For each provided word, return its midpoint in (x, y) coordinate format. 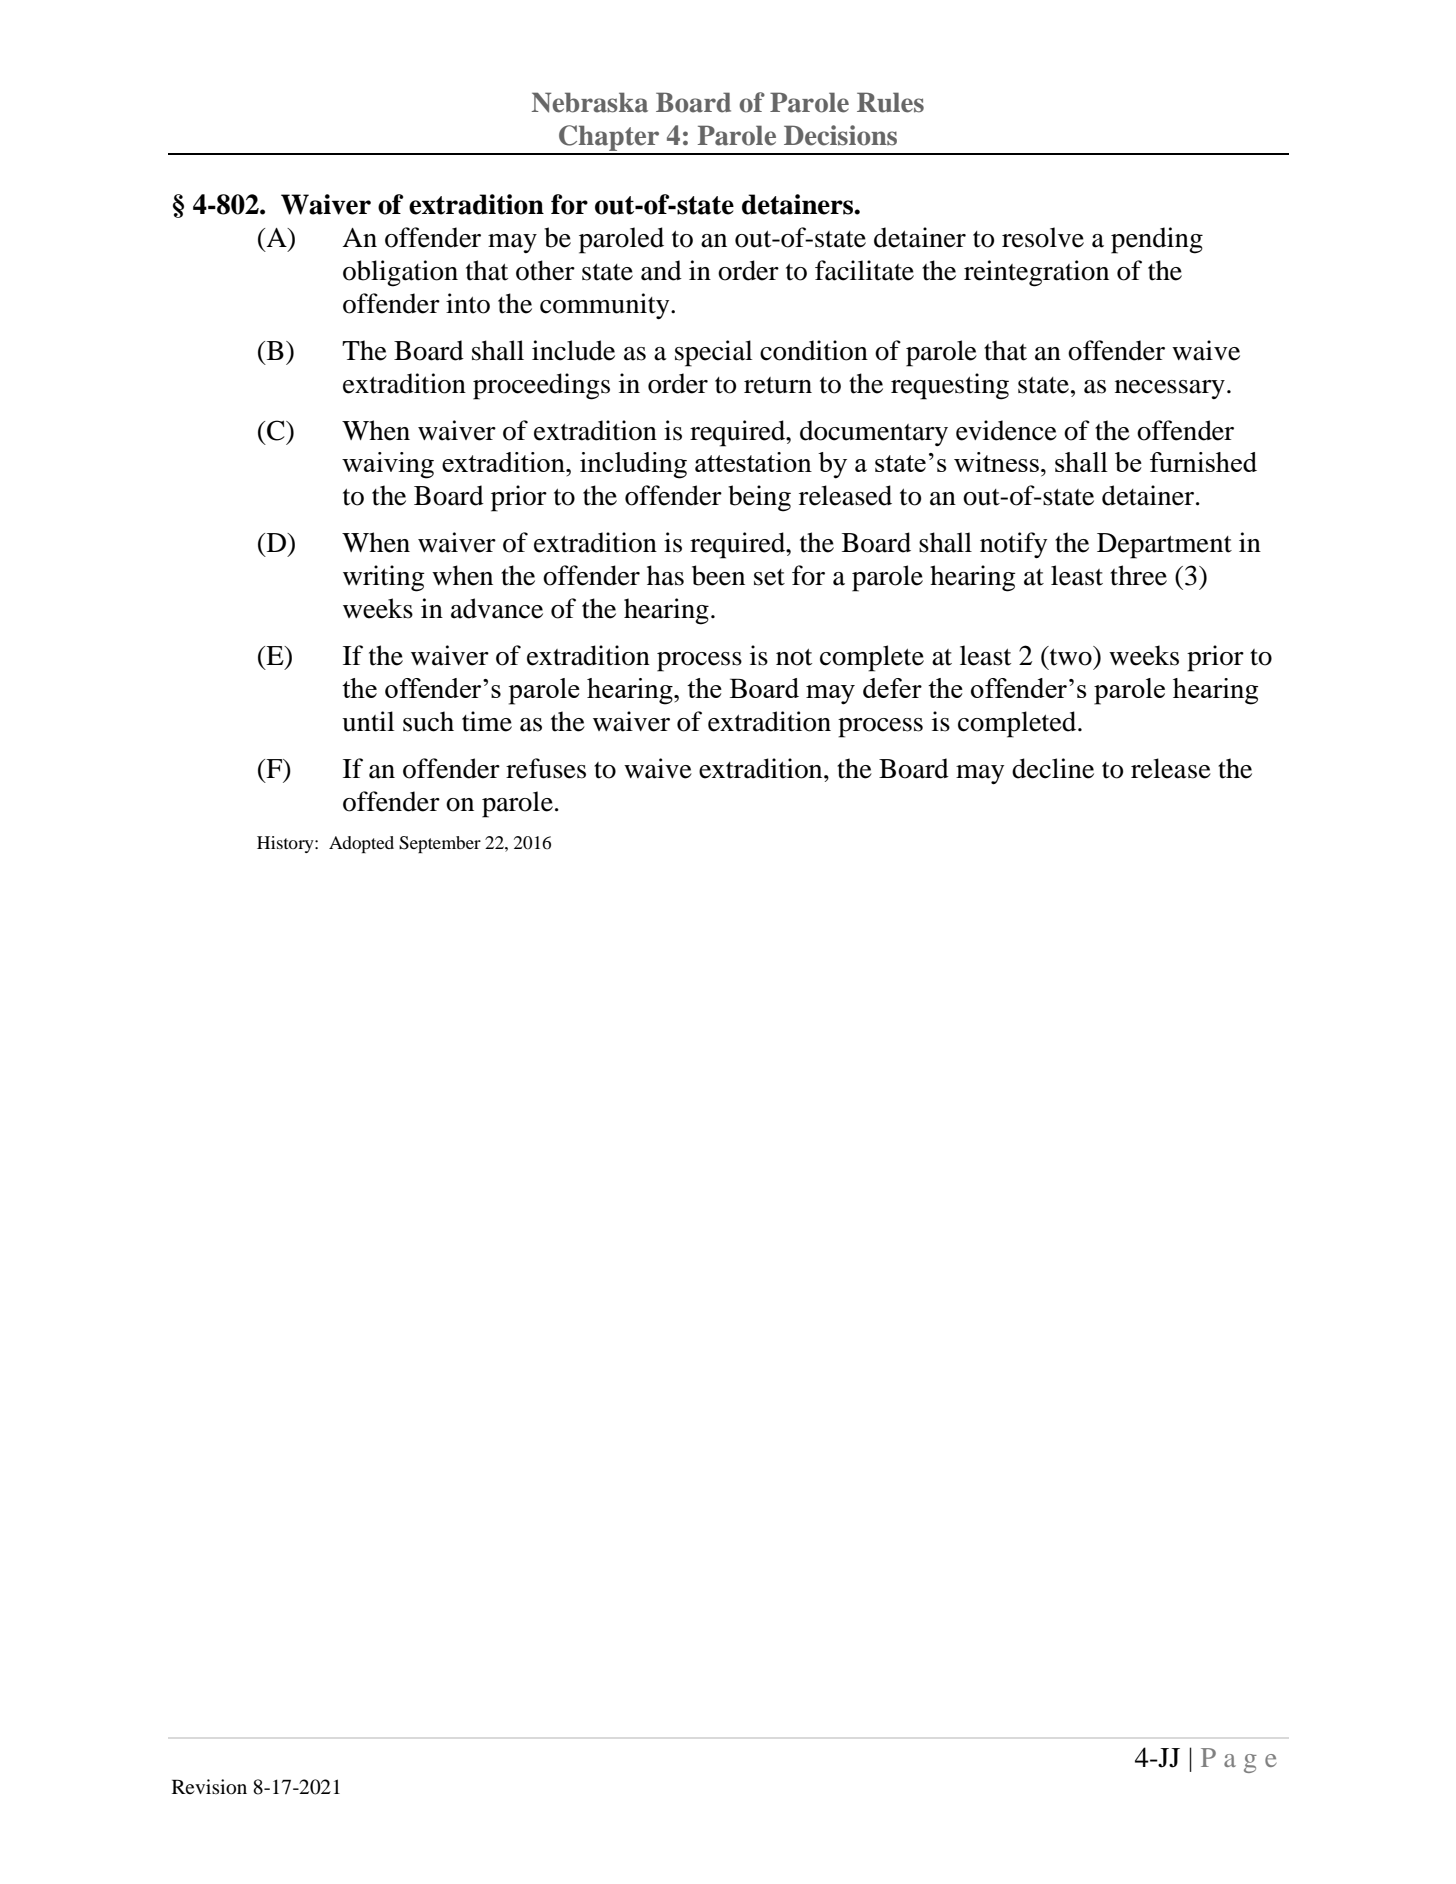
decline (1053, 768)
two (1071, 656)
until (368, 721)
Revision (209, 1787)
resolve (1043, 237)
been (718, 575)
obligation (400, 273)
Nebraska (590, 102)
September (440, 844)
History (286, 844)
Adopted (361, 844)
